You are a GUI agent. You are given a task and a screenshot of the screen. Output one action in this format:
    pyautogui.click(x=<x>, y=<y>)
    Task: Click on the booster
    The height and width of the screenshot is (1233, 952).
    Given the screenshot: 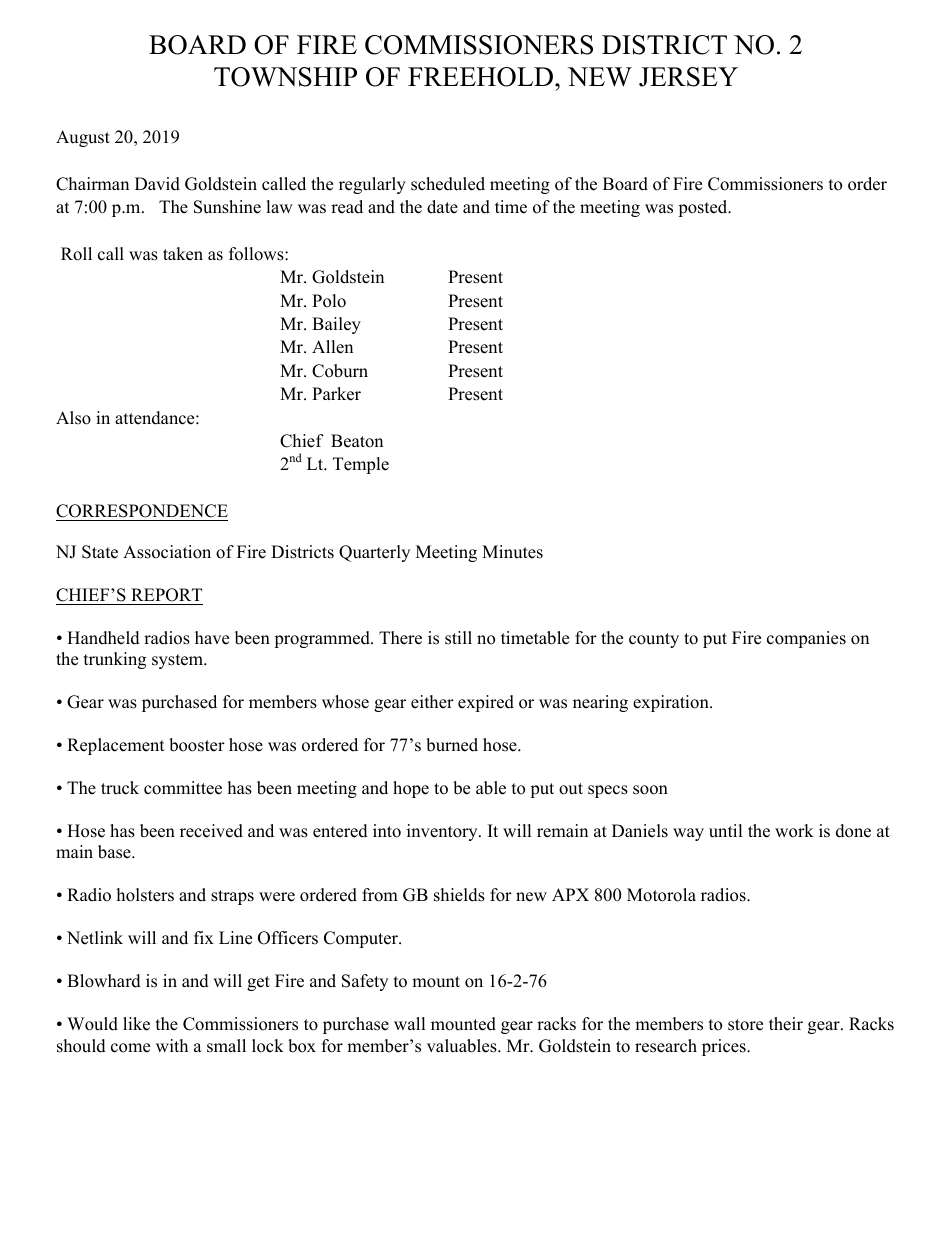 What is the action you would take?
    pyautogui.click(x=197, y=745)
